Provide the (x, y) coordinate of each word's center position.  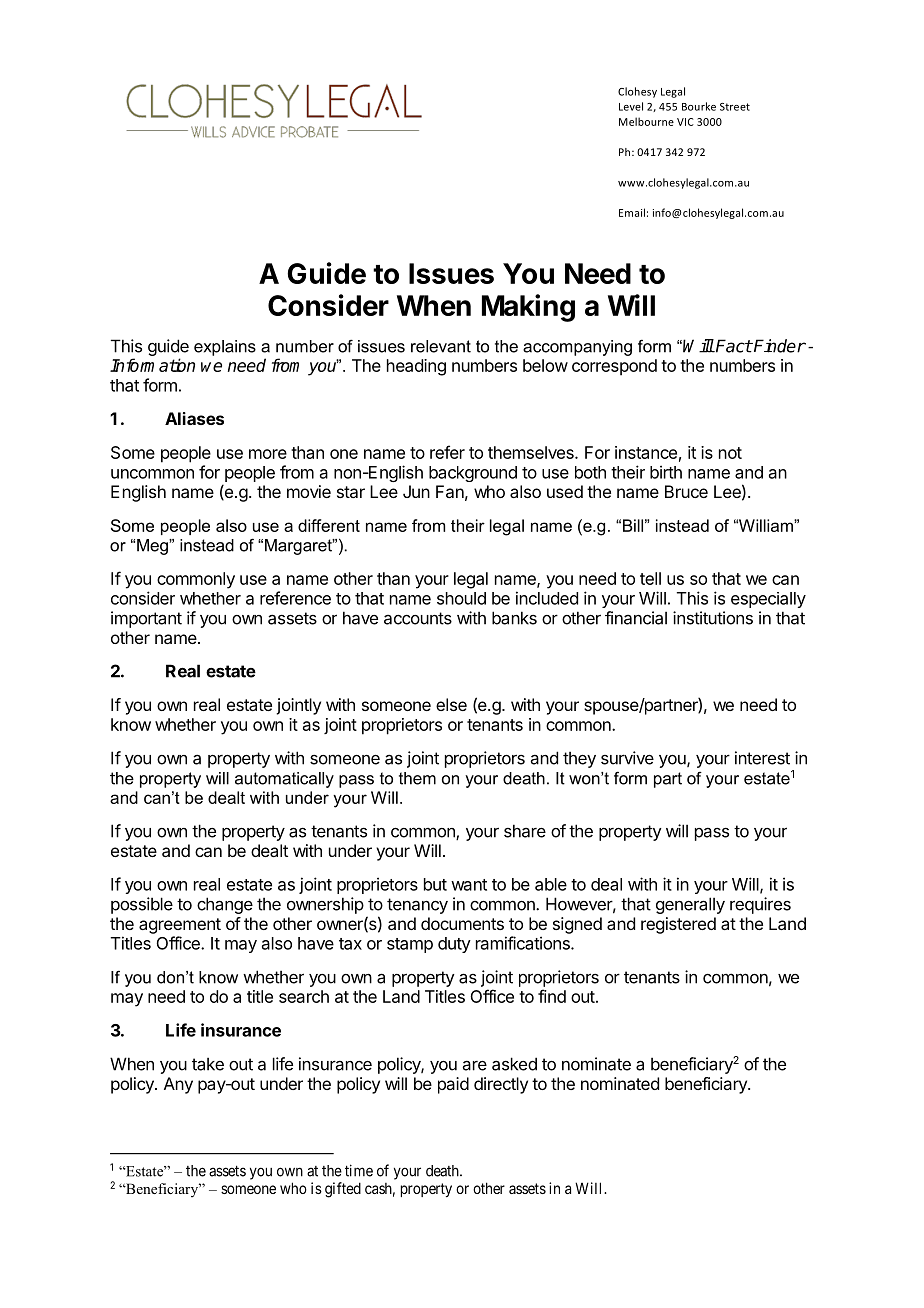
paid (453, 1085)
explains (225, 348)
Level (631, 106)
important (146, 619)
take (208, 1064)
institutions (713, 618)
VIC (685, 122)
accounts (418, 618)
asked (514, 1064)
